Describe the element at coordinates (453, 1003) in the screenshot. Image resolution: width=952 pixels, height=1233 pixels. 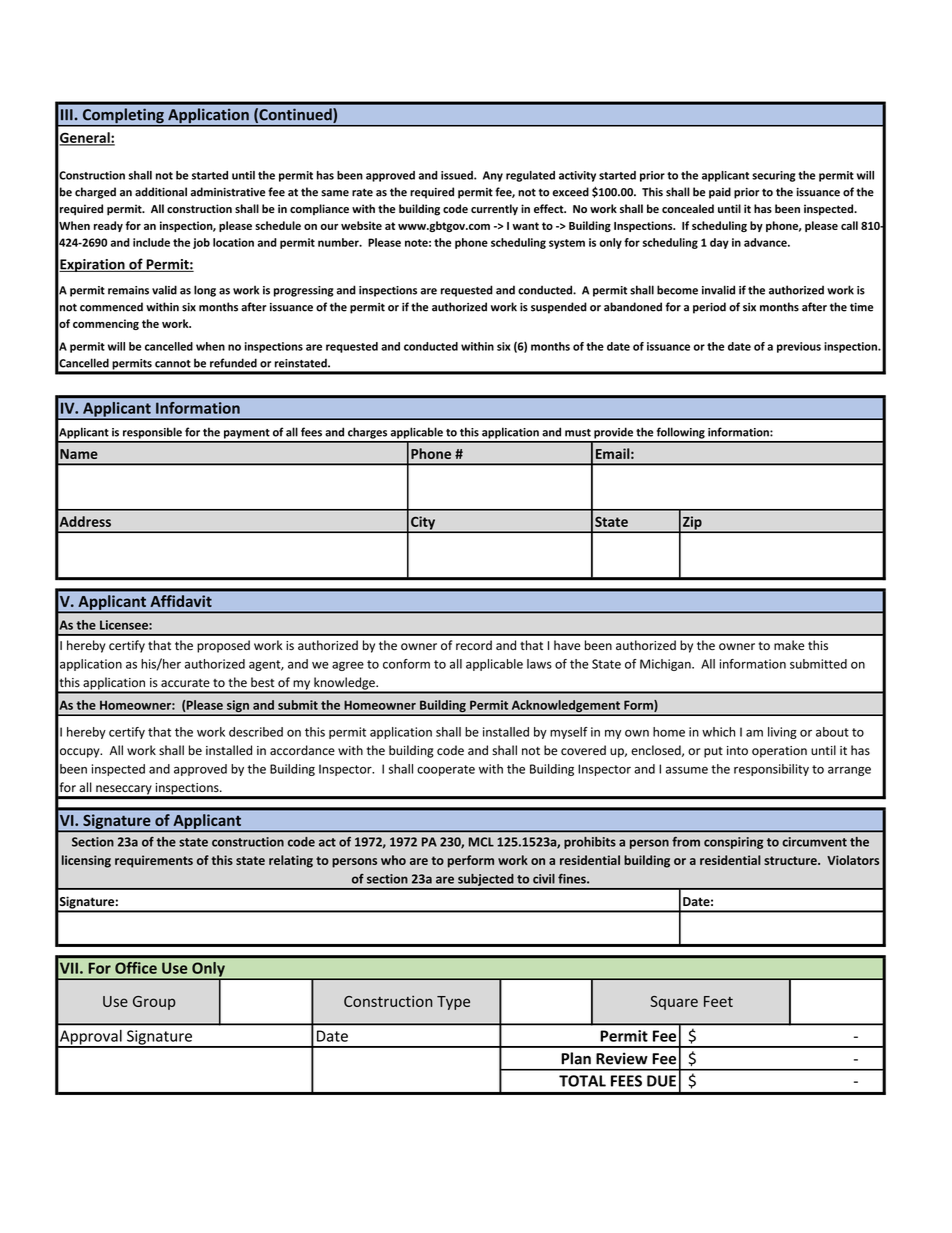
I see `Type` at that location.
